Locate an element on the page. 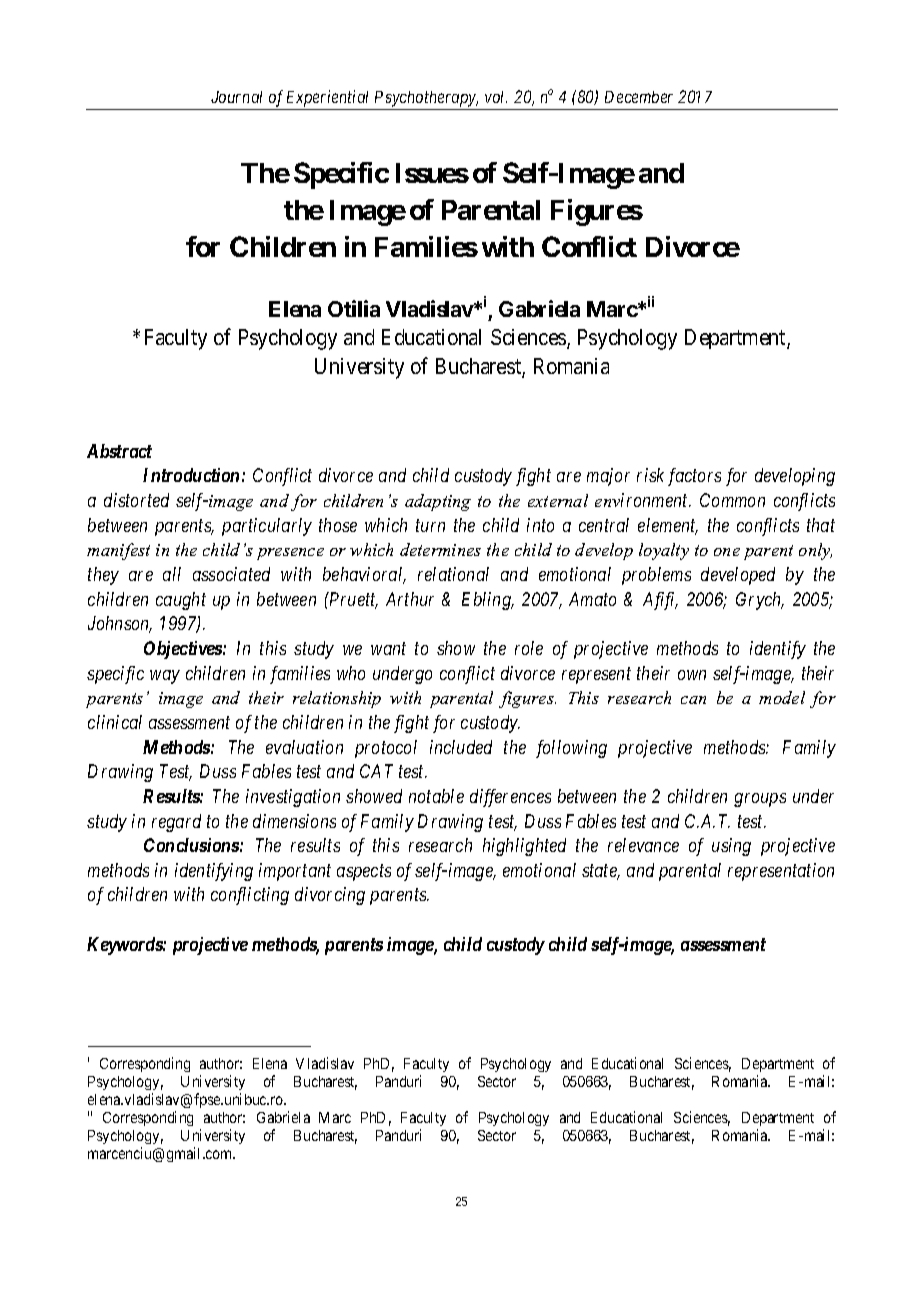 This image has width=924, height=1308. can is located at coordinates (693, 700).
